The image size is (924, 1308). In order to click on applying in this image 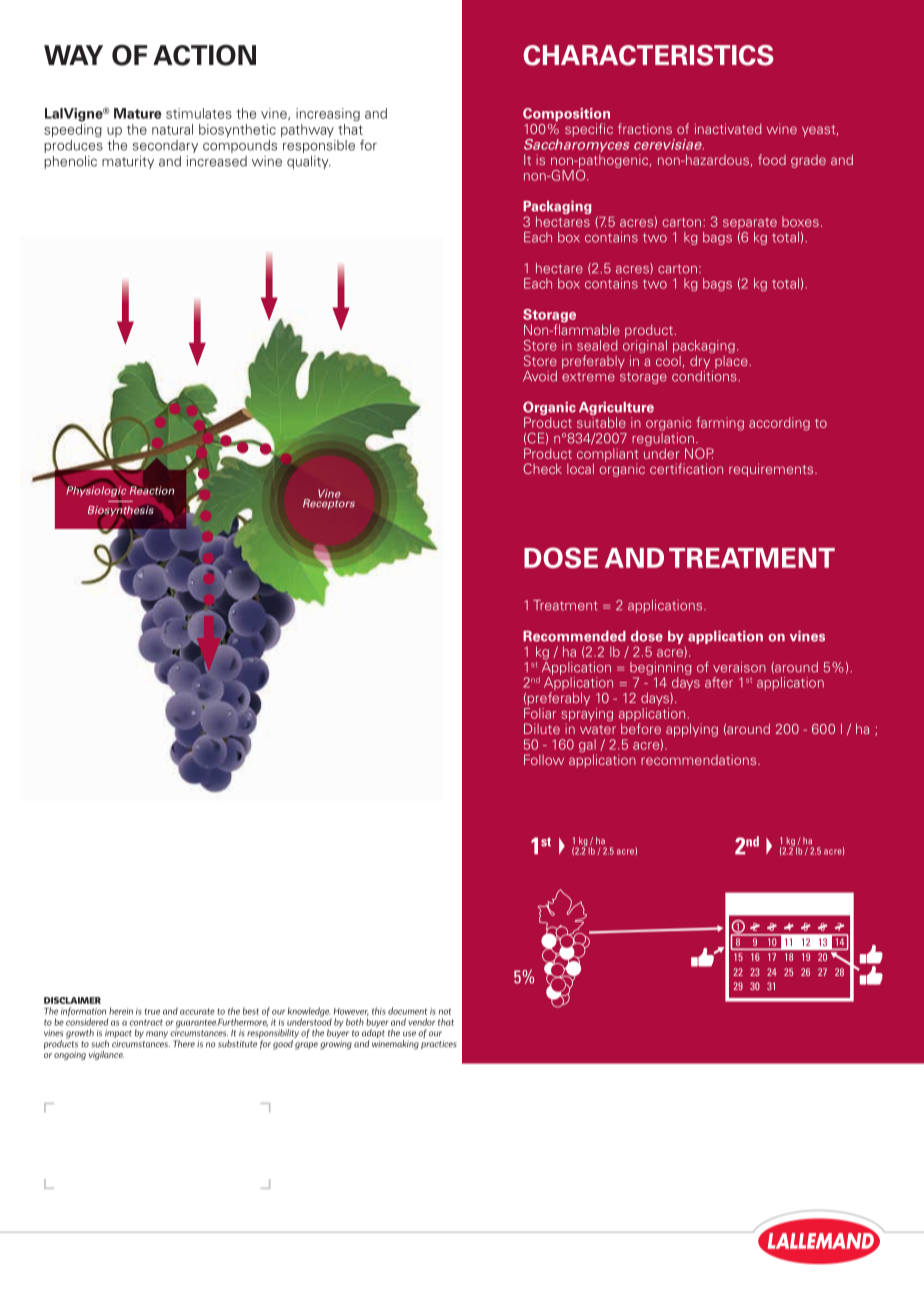, I will do `click(692, 730)`.
